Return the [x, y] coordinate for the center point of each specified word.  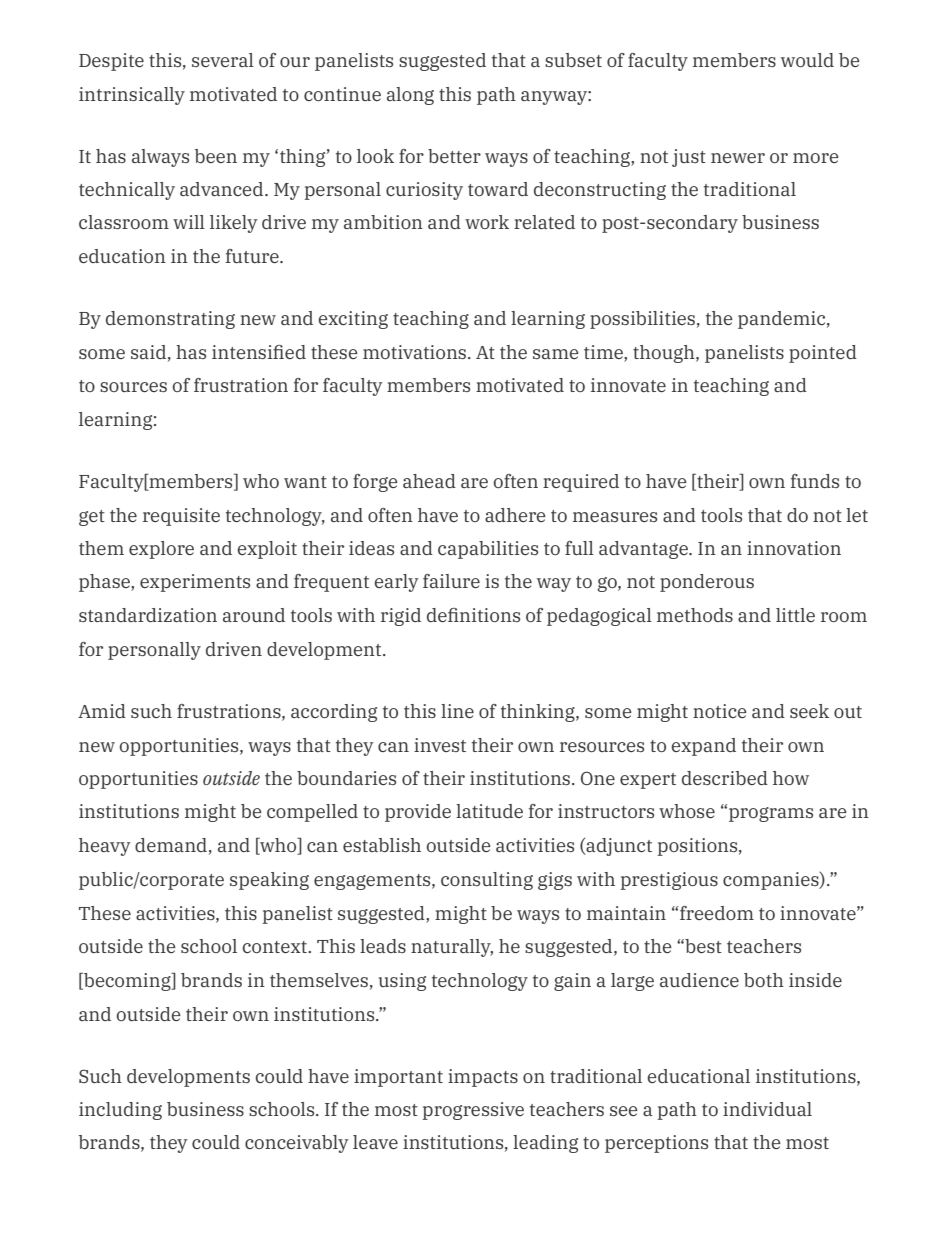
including [120, 1111]
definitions [473, 615]
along [410, 96]
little [795, 615]
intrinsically [132, 96]
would [807, 60]
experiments [195, 583]
